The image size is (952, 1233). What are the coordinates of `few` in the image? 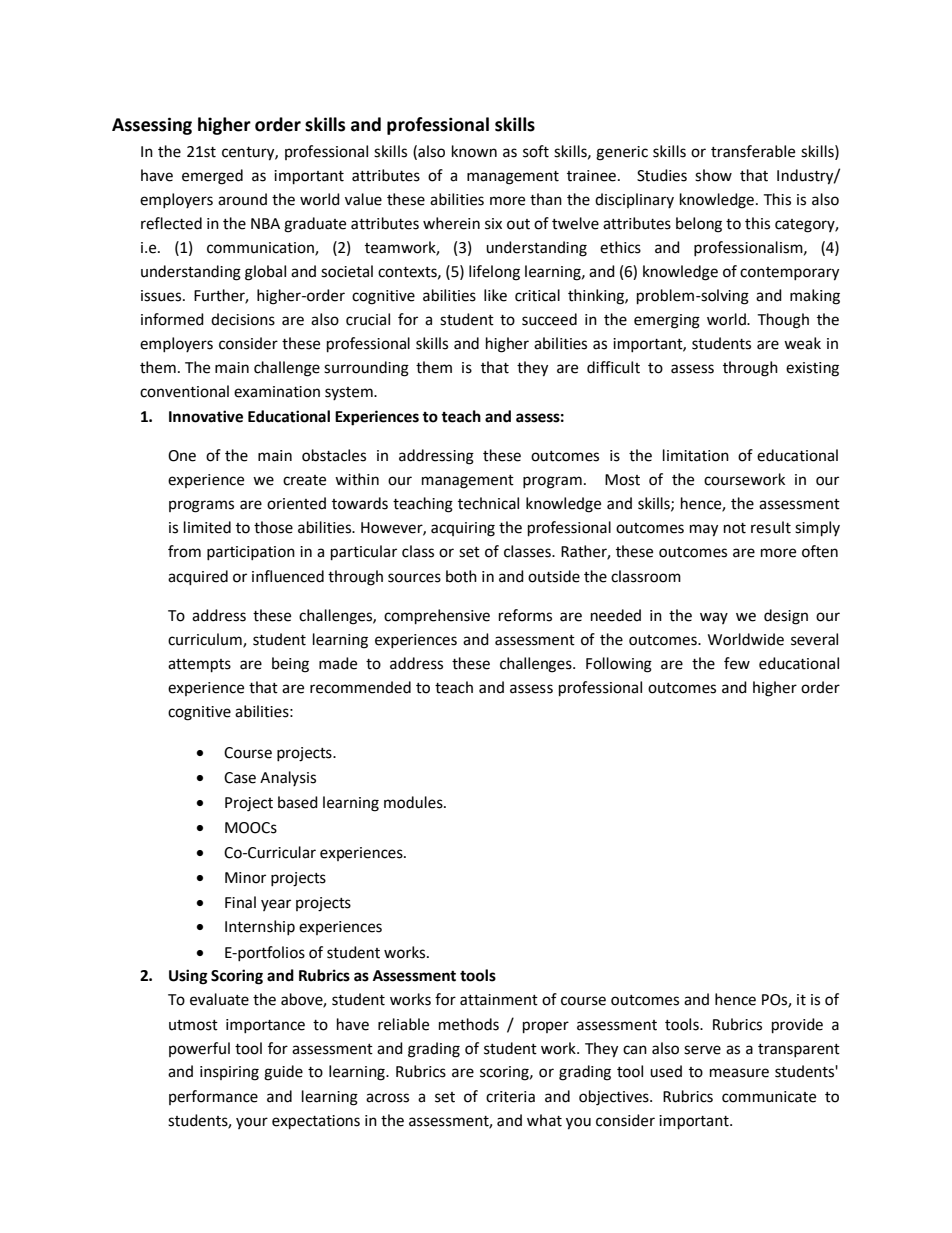 It's located at (737, 663).
